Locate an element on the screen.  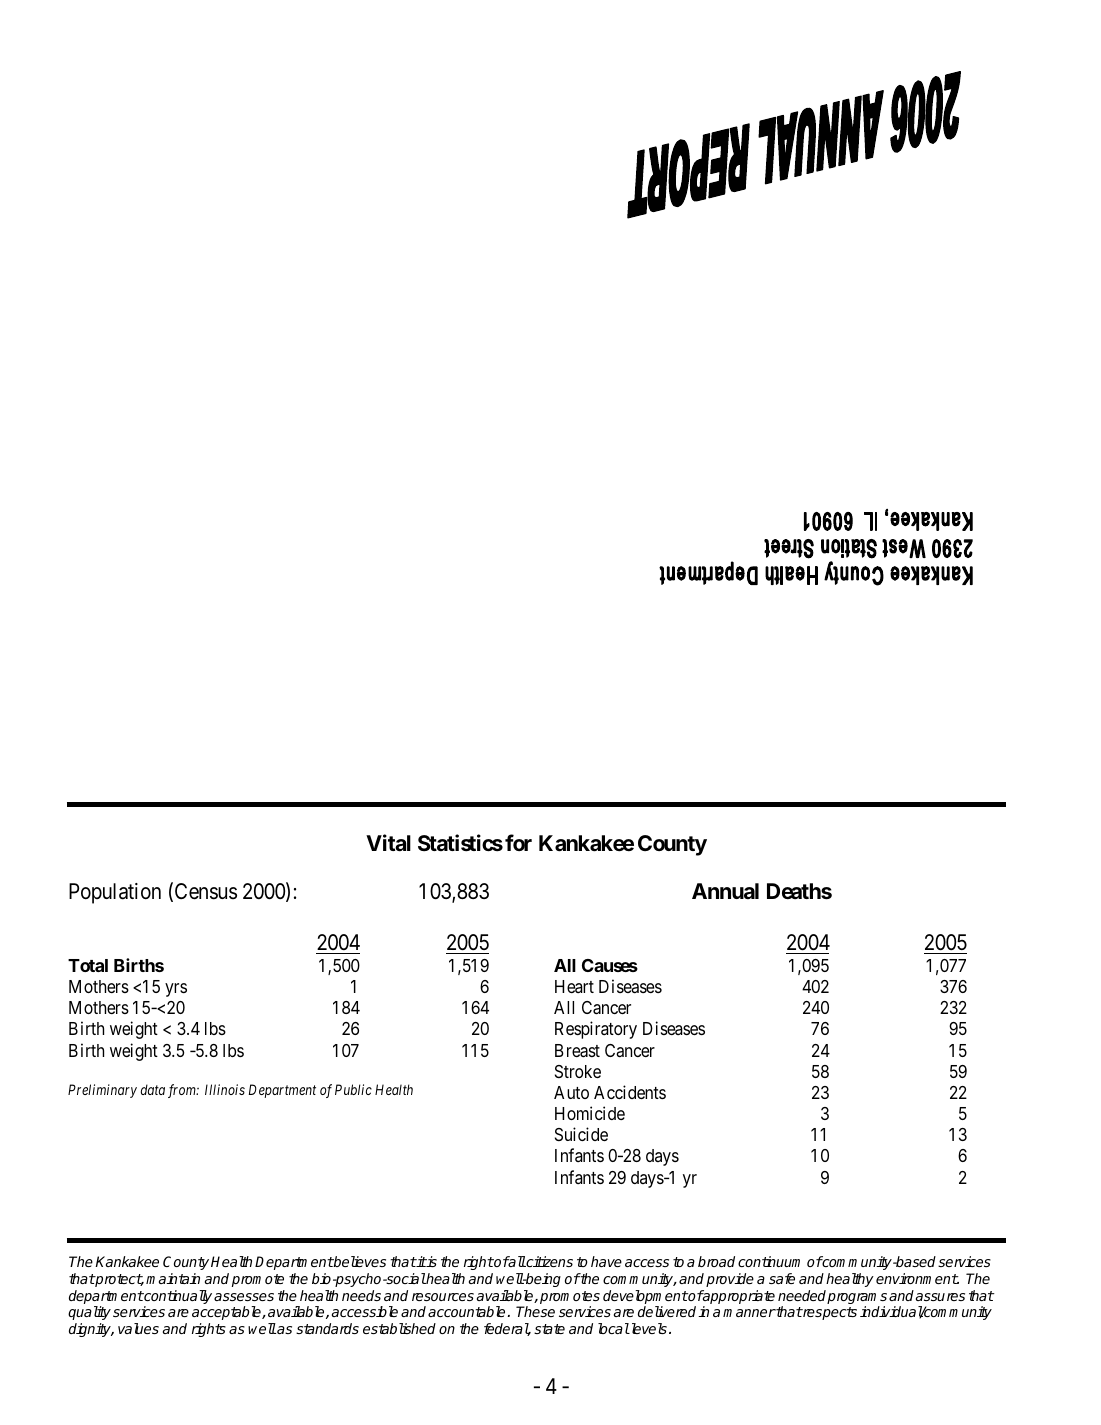
Illinois is located at coordinates (225, 1089).
